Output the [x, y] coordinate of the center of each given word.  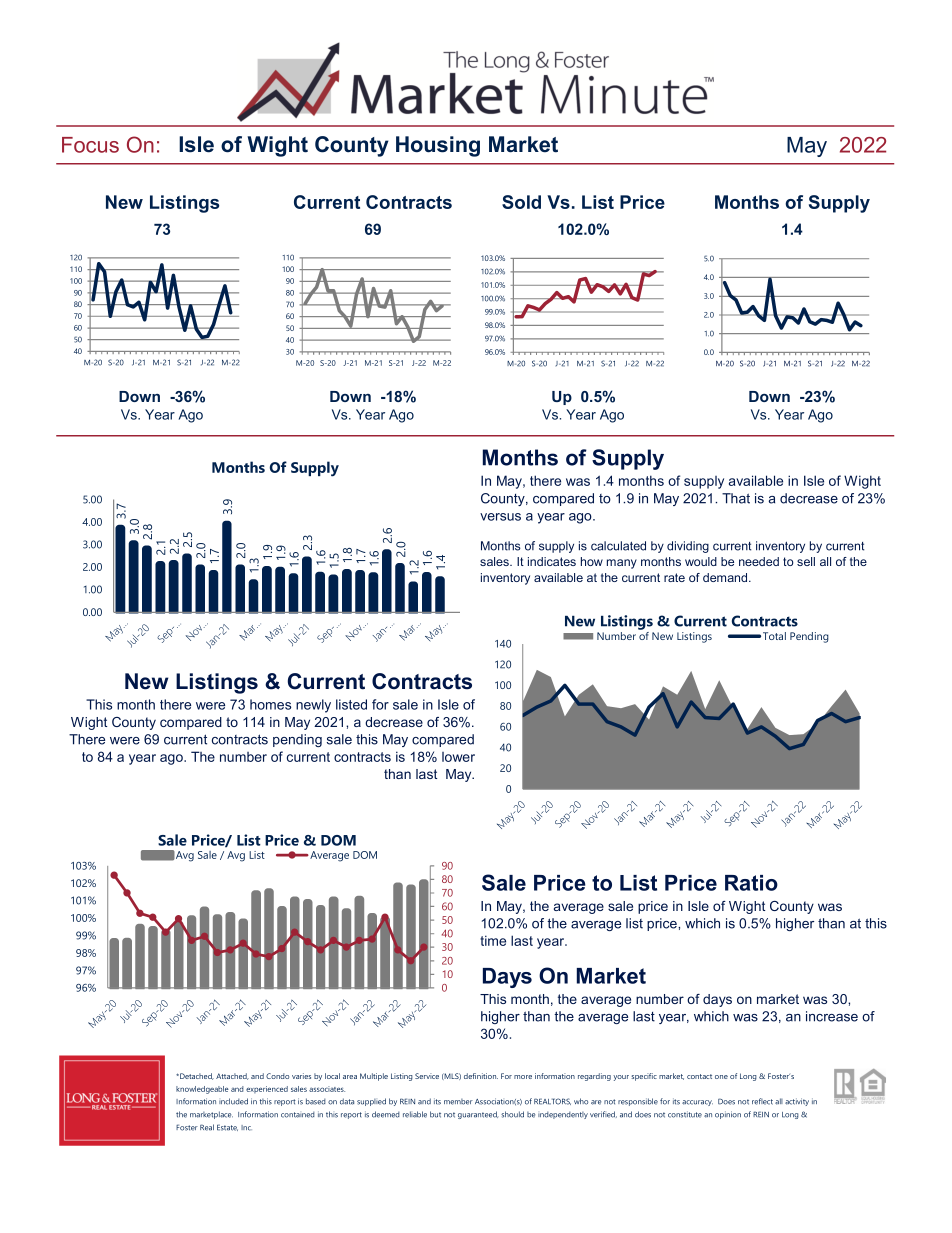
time [493, 940]
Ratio [751, 883]
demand [726, 577]
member [458, 1102]
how [592, 561]
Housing [438, 146]
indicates [552, 561]
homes [270, 704]
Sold [521, 202]
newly [313, 706]
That [736, 498]
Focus [90, 145]
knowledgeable [202, 1090]
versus [500, 517]
